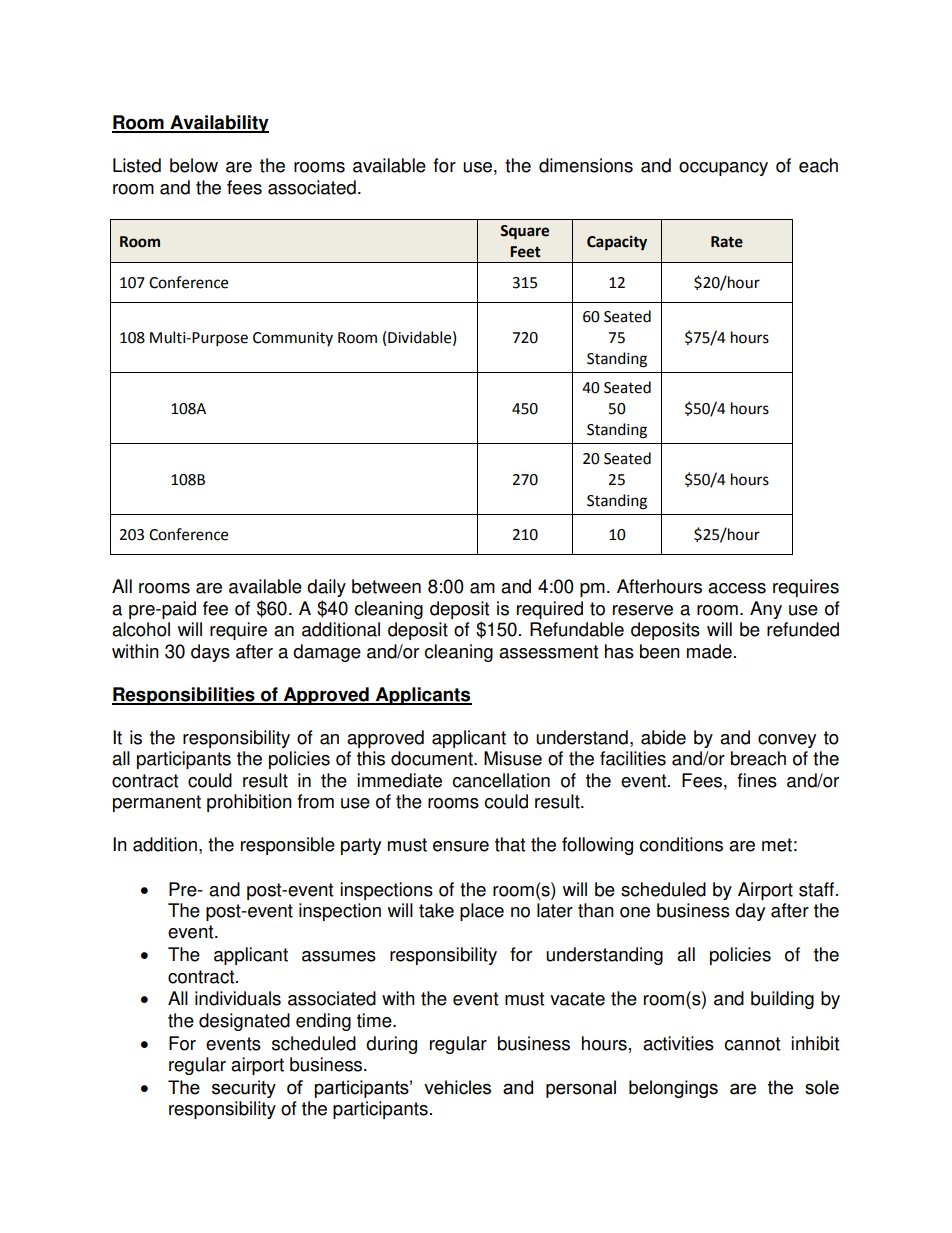  I want to click on Misuse, so click(513, 758).
